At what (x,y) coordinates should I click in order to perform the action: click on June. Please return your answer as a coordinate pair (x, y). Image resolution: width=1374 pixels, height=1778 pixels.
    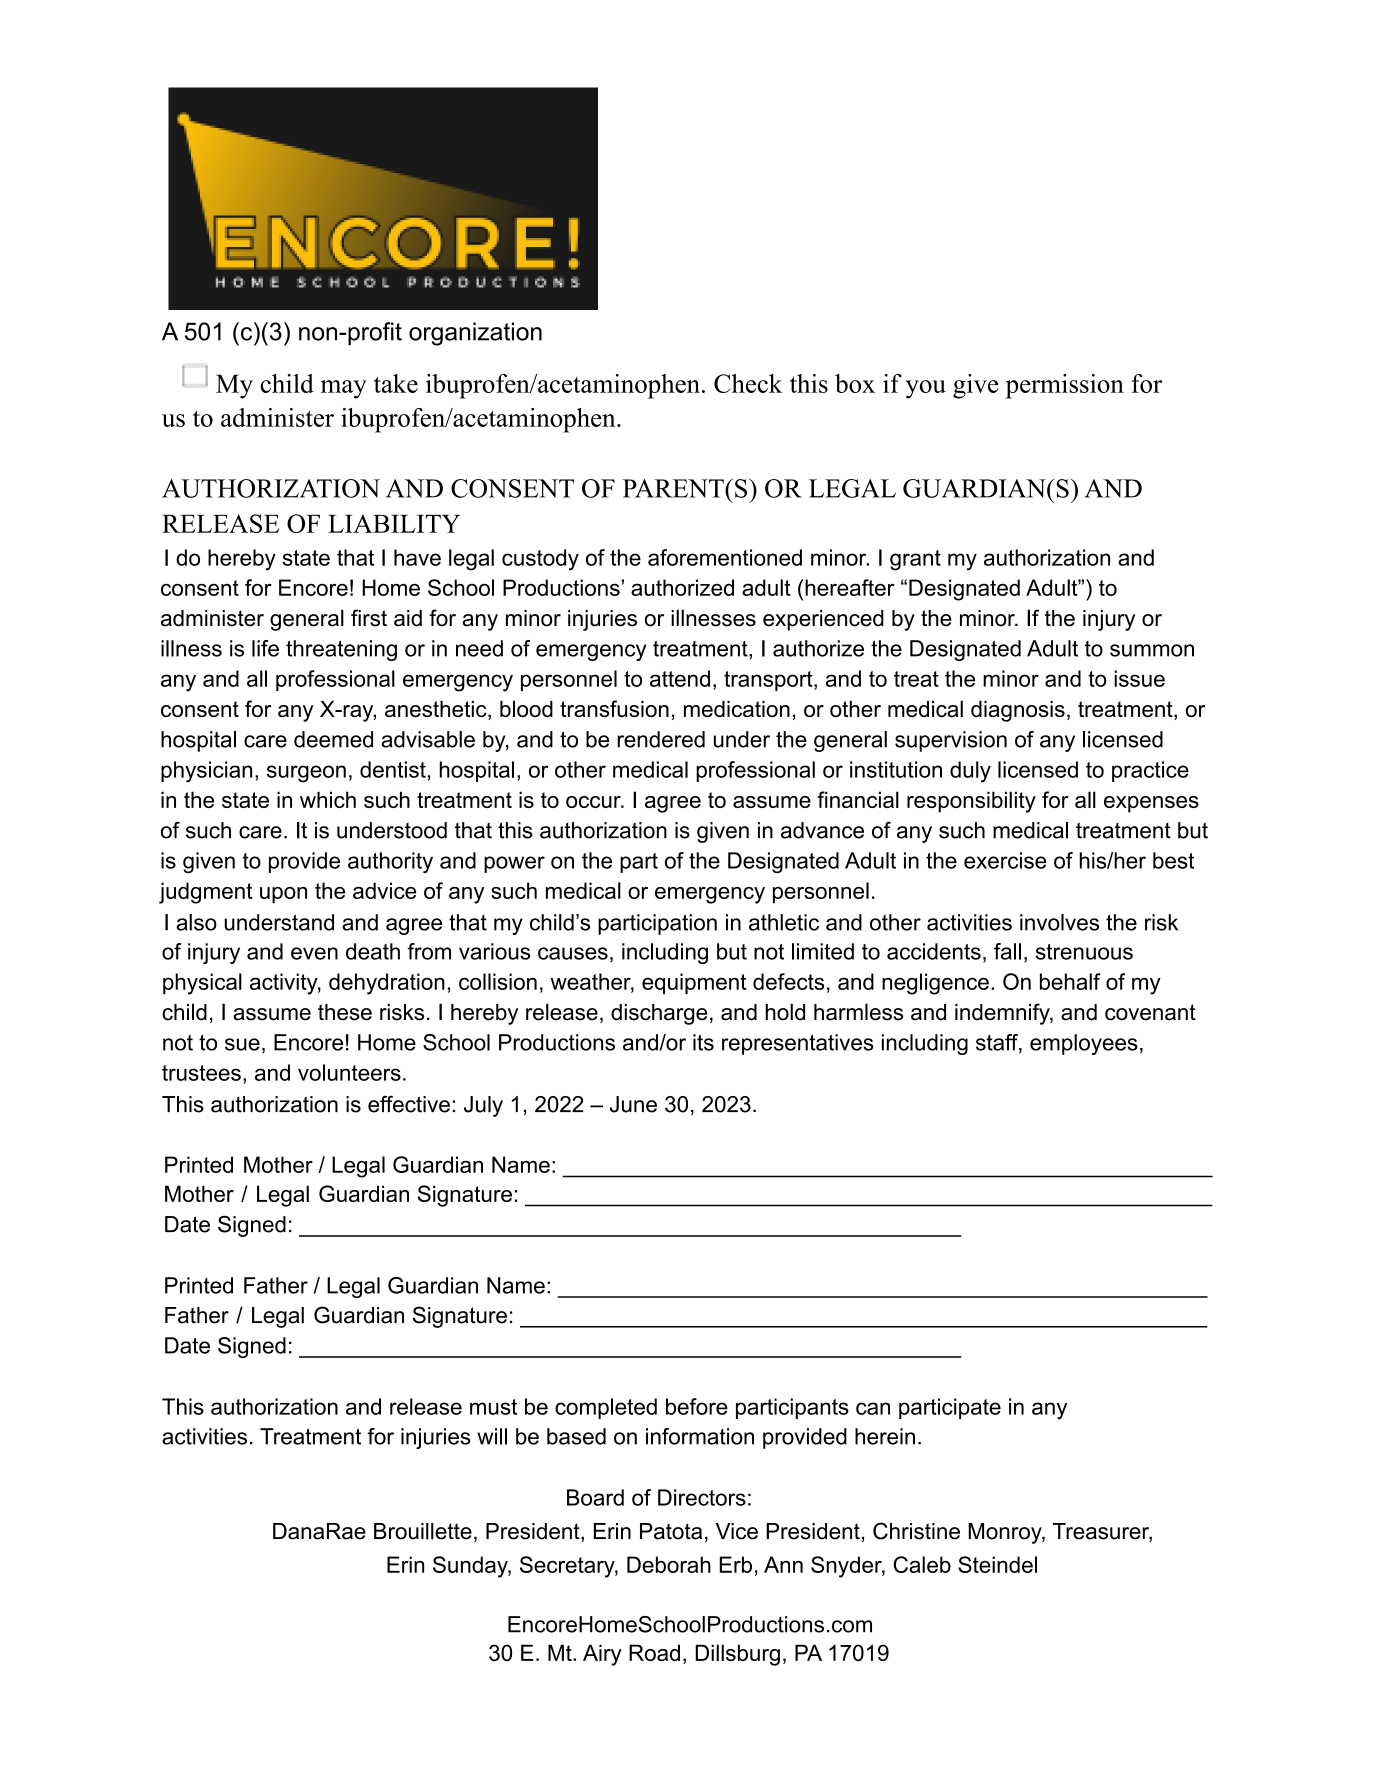
    Looking at the image, I should click on (633, 1104).
